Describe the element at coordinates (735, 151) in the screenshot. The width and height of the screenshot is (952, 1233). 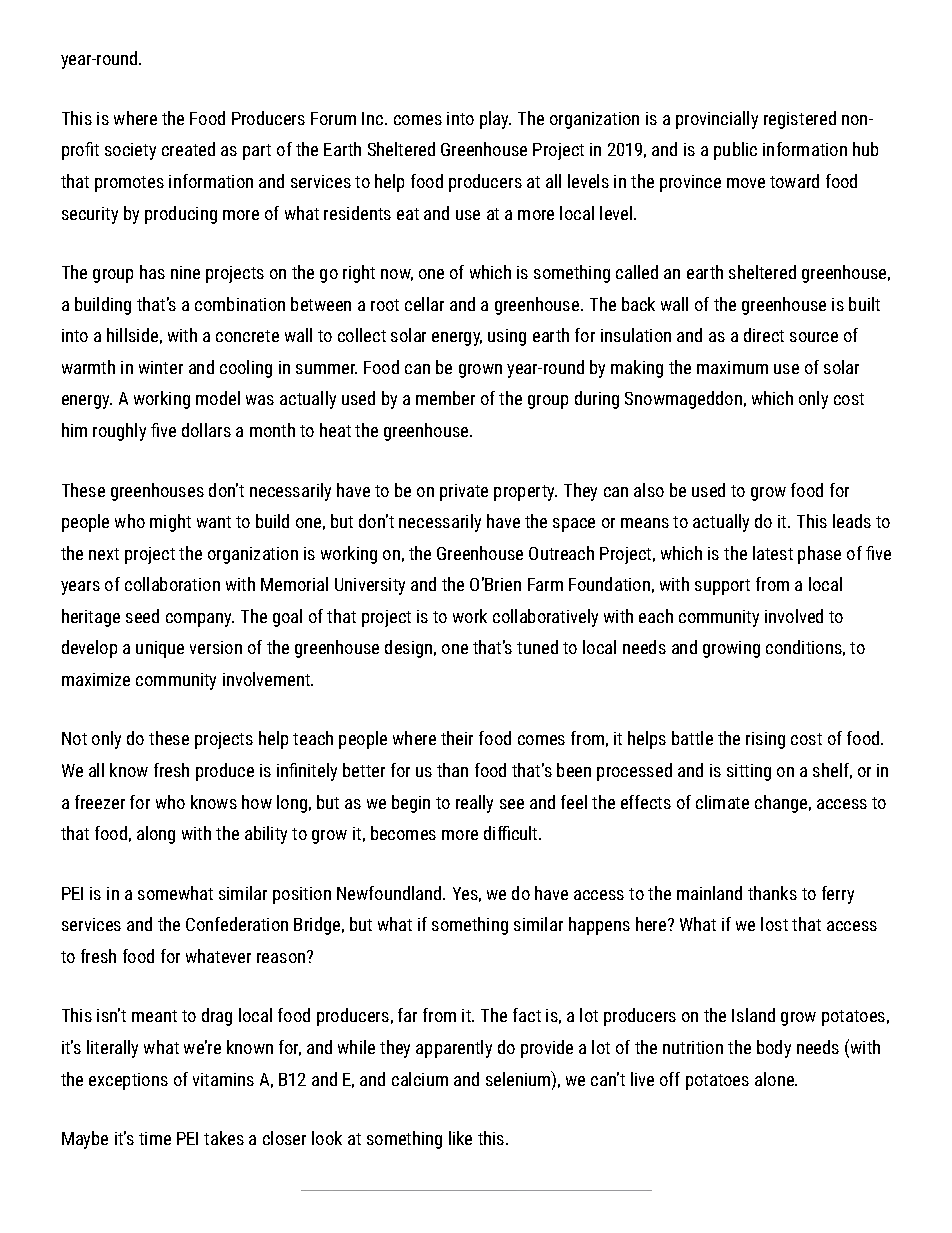
I see `public` at that location.
